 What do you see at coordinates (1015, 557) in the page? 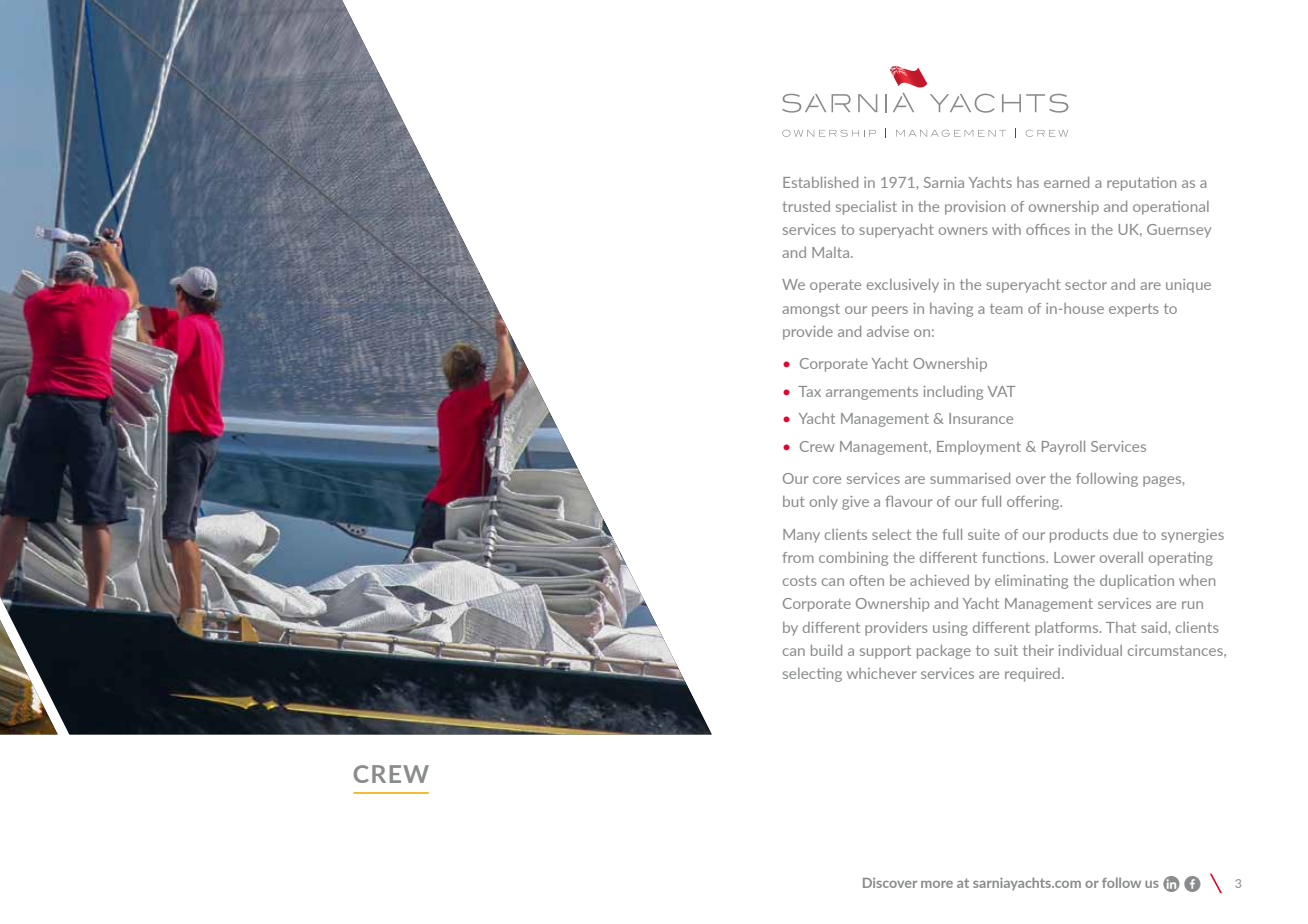
I see `functions` at bounding box center [1015, 557].
